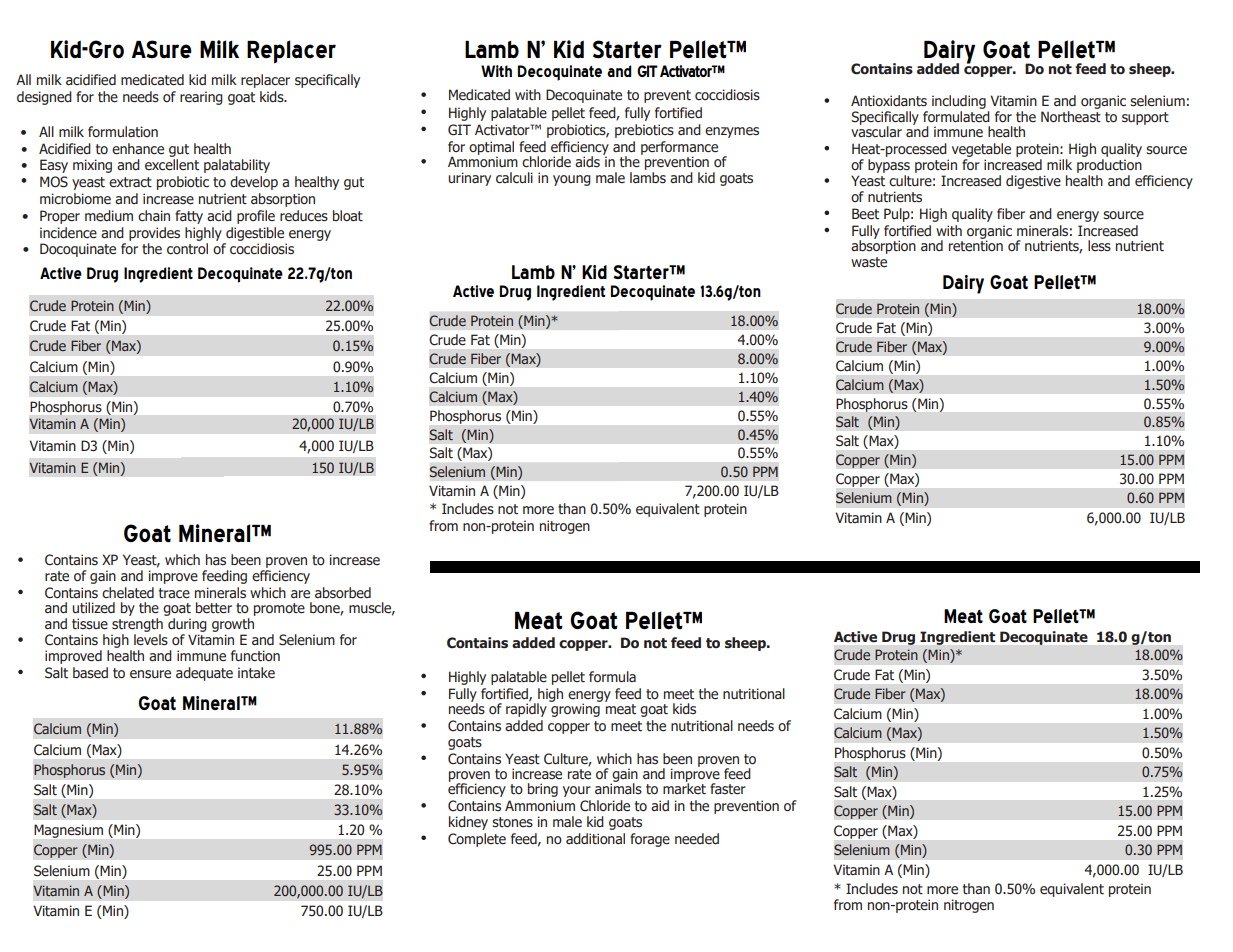 The image size is (1233, 952). What do you see at coordinates (477, 840) in the screenshot?
I see `Complete` at bounding box center [477, 840].
